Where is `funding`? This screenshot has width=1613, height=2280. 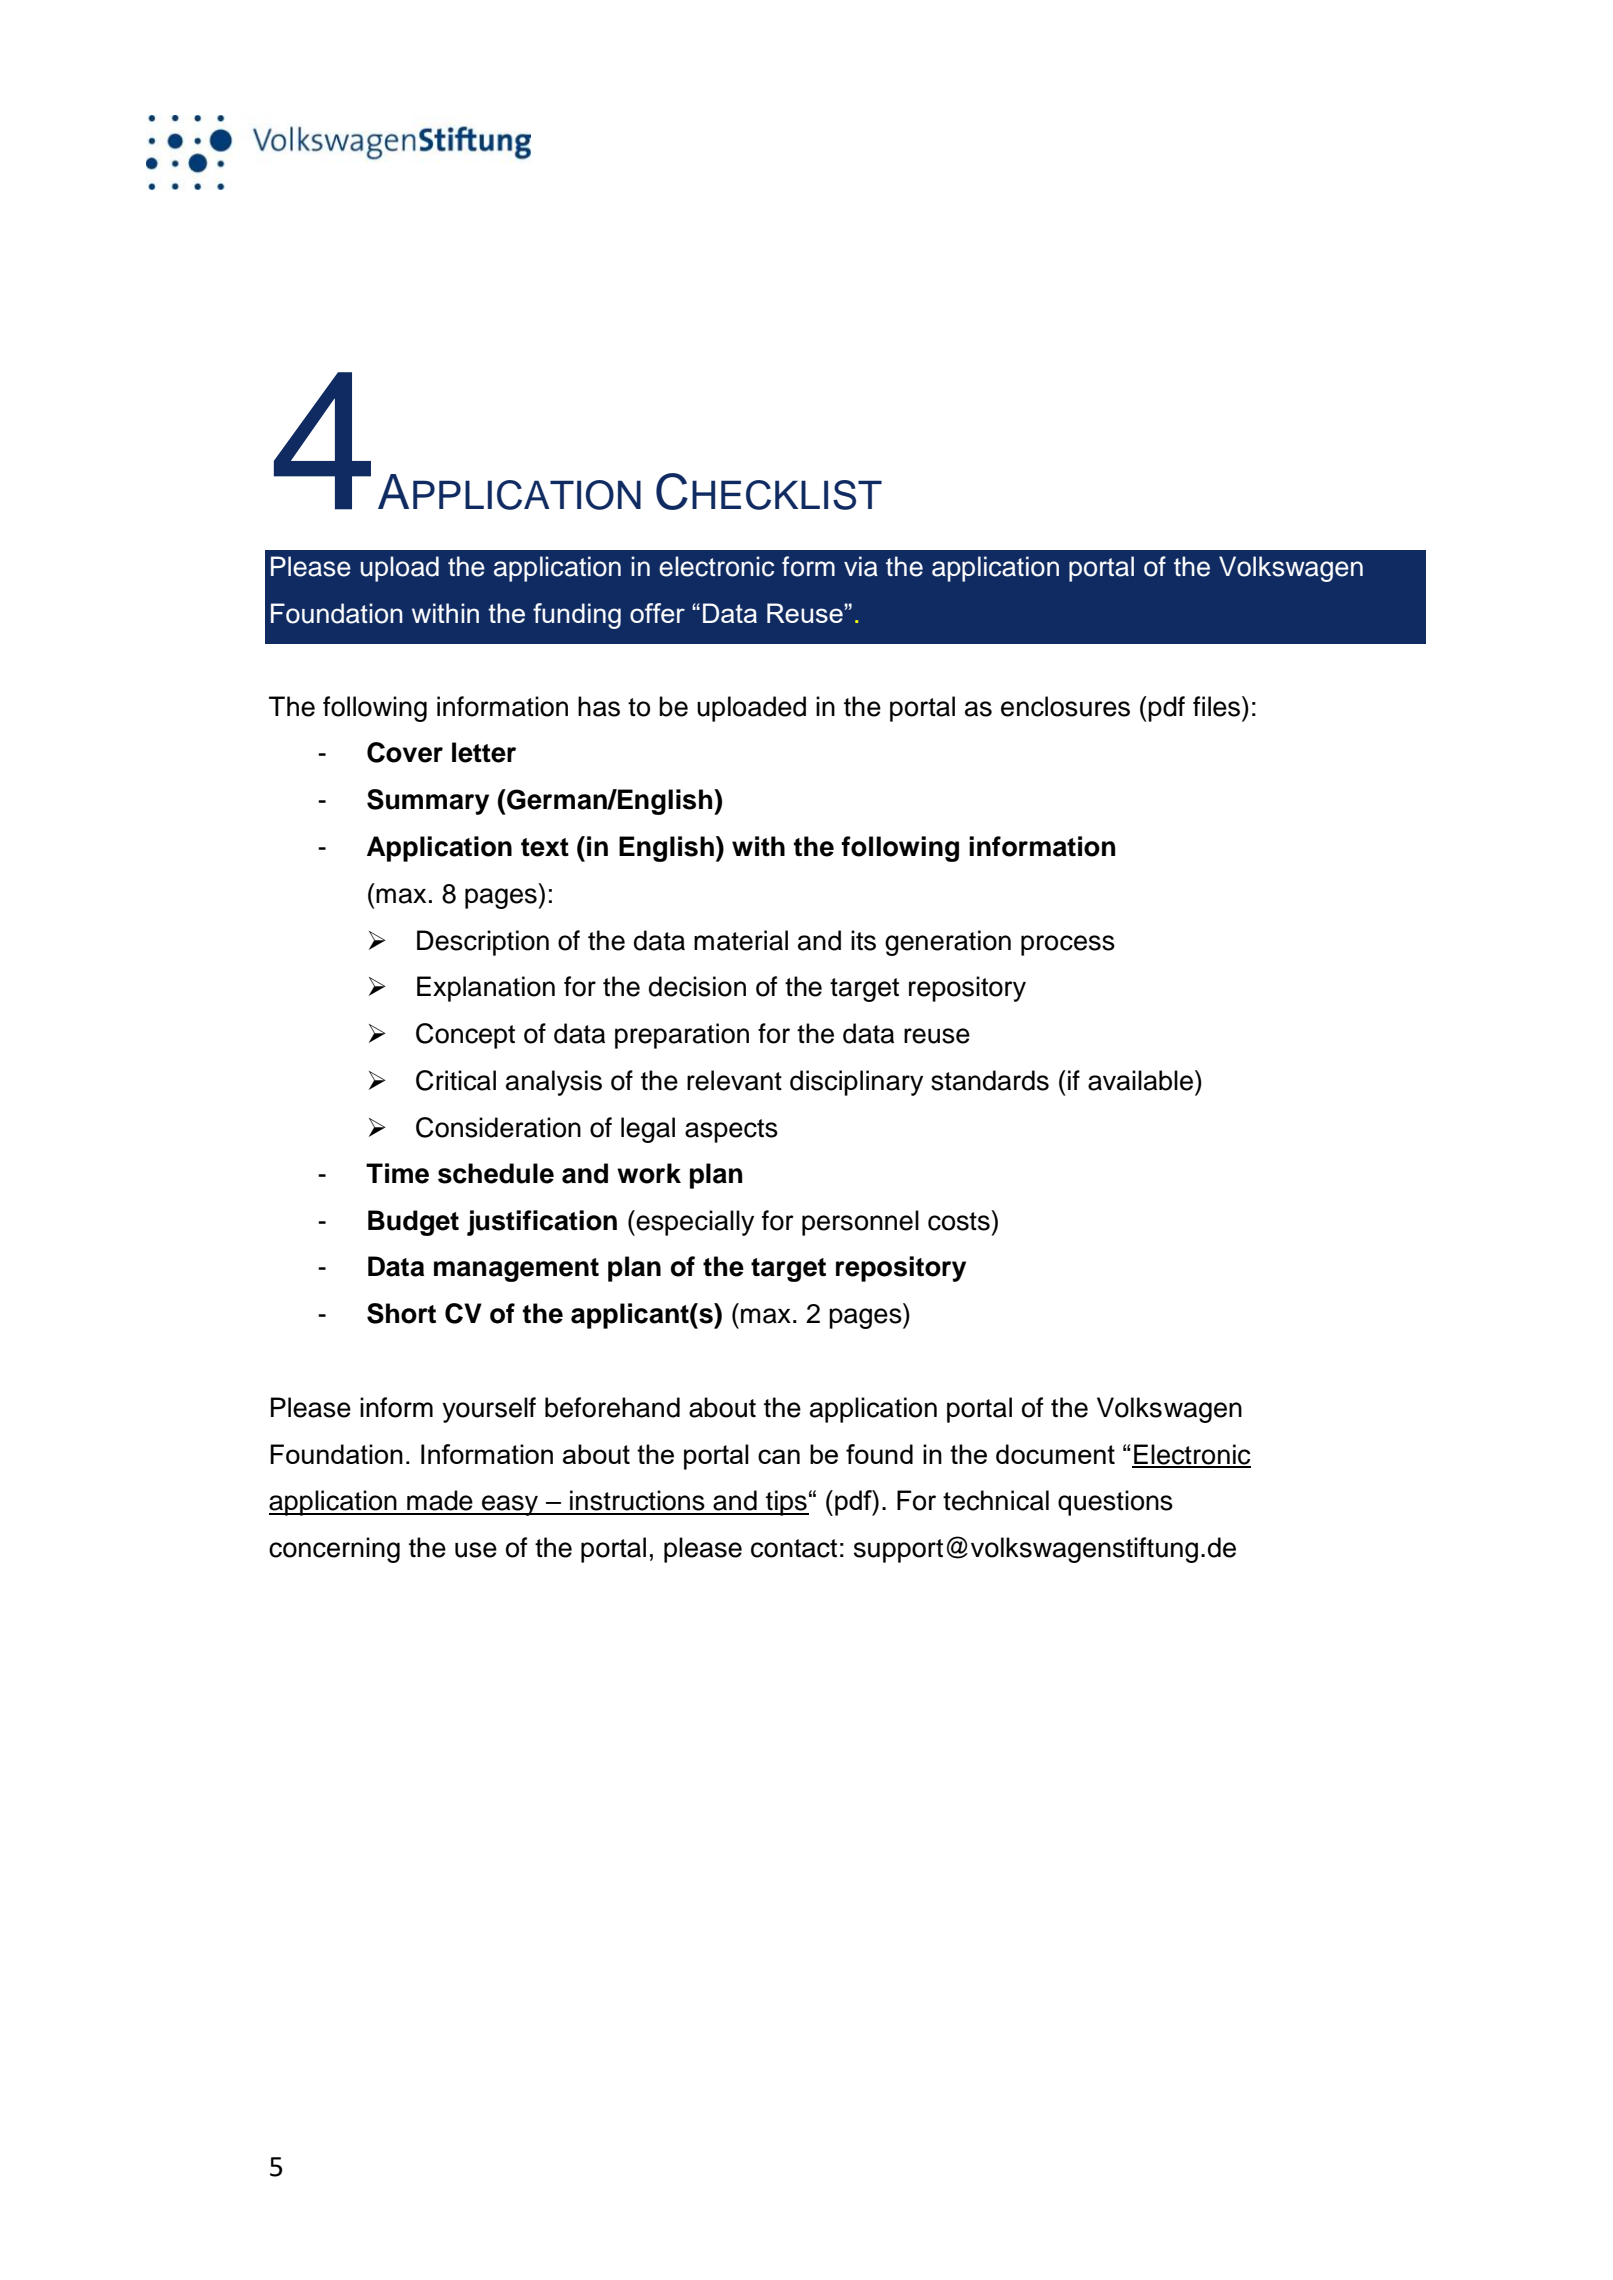
funding is located at coordinates (577, 616).
